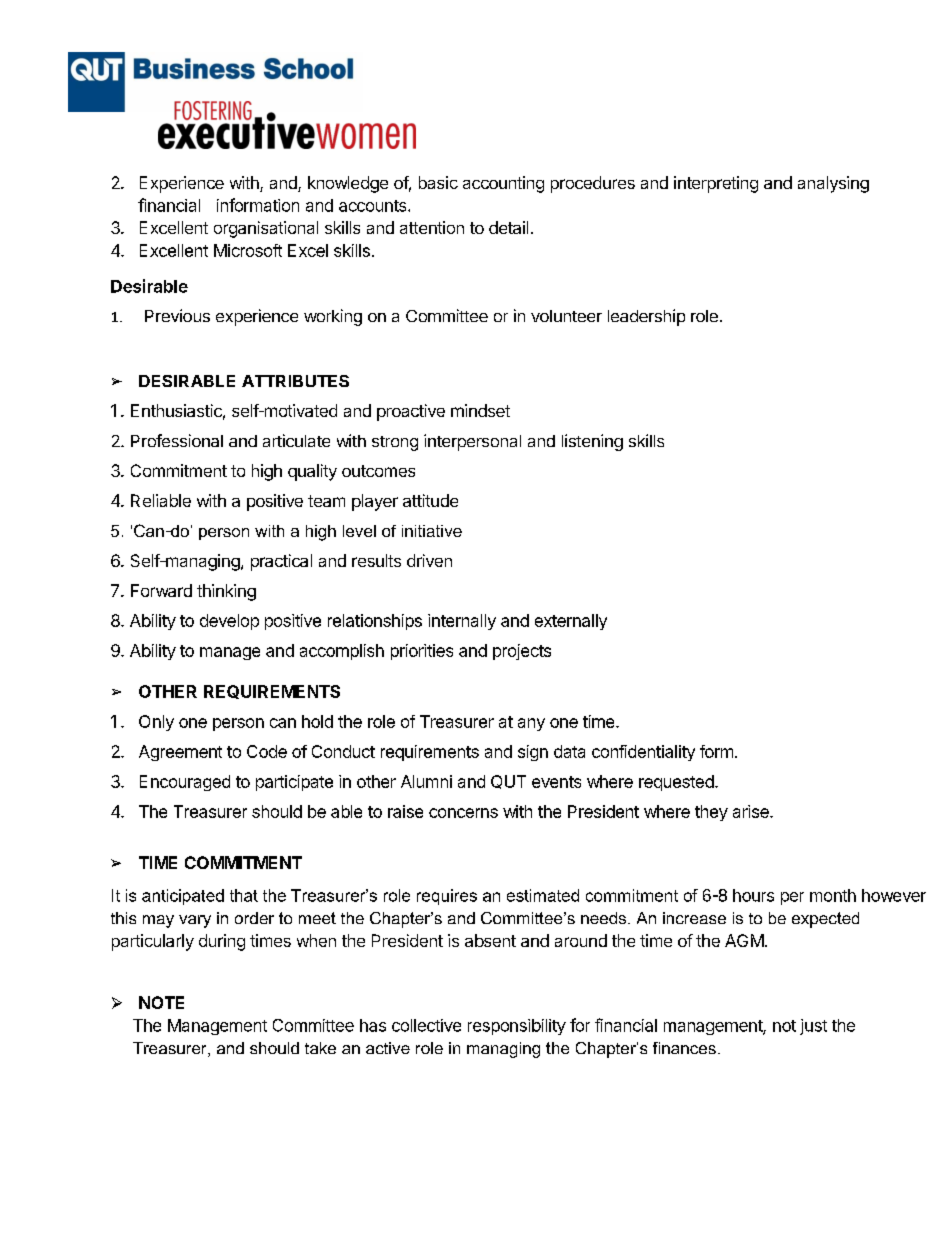  Describe the element at coordinates (833, 184) in the screenshot. I see `analysing` at that location.
